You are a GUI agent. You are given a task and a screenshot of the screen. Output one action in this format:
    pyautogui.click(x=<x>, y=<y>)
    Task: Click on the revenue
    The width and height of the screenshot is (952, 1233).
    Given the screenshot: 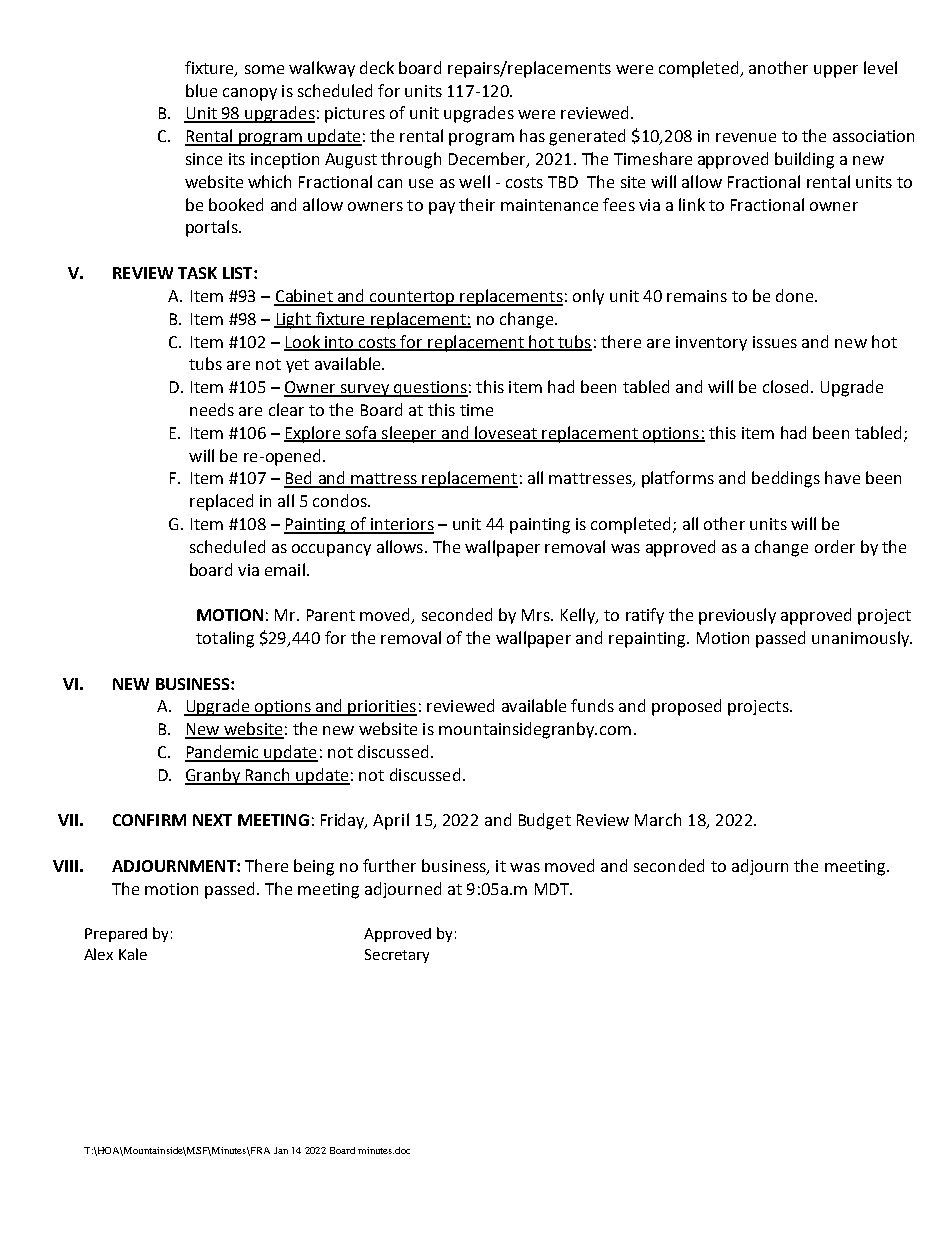 What is the action you would take?
    pyautogui.click(x=746, y=137)
